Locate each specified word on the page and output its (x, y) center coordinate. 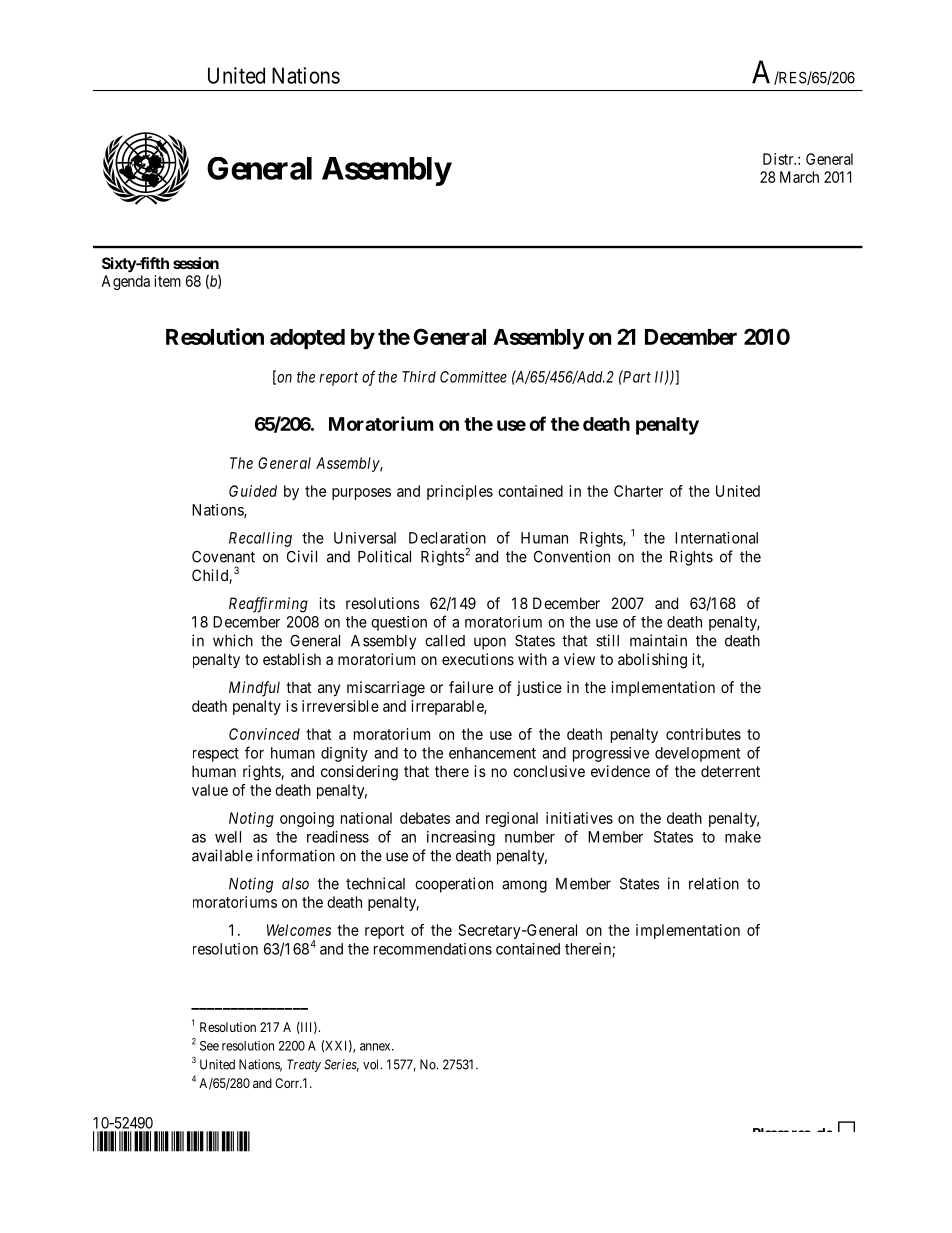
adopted (307, 339)
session (196, 263)
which (233, 640)
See (209, 1046)
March (799, 177)
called (445, 641)
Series (341, 1065)
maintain (658, 640)
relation (714, 883)
